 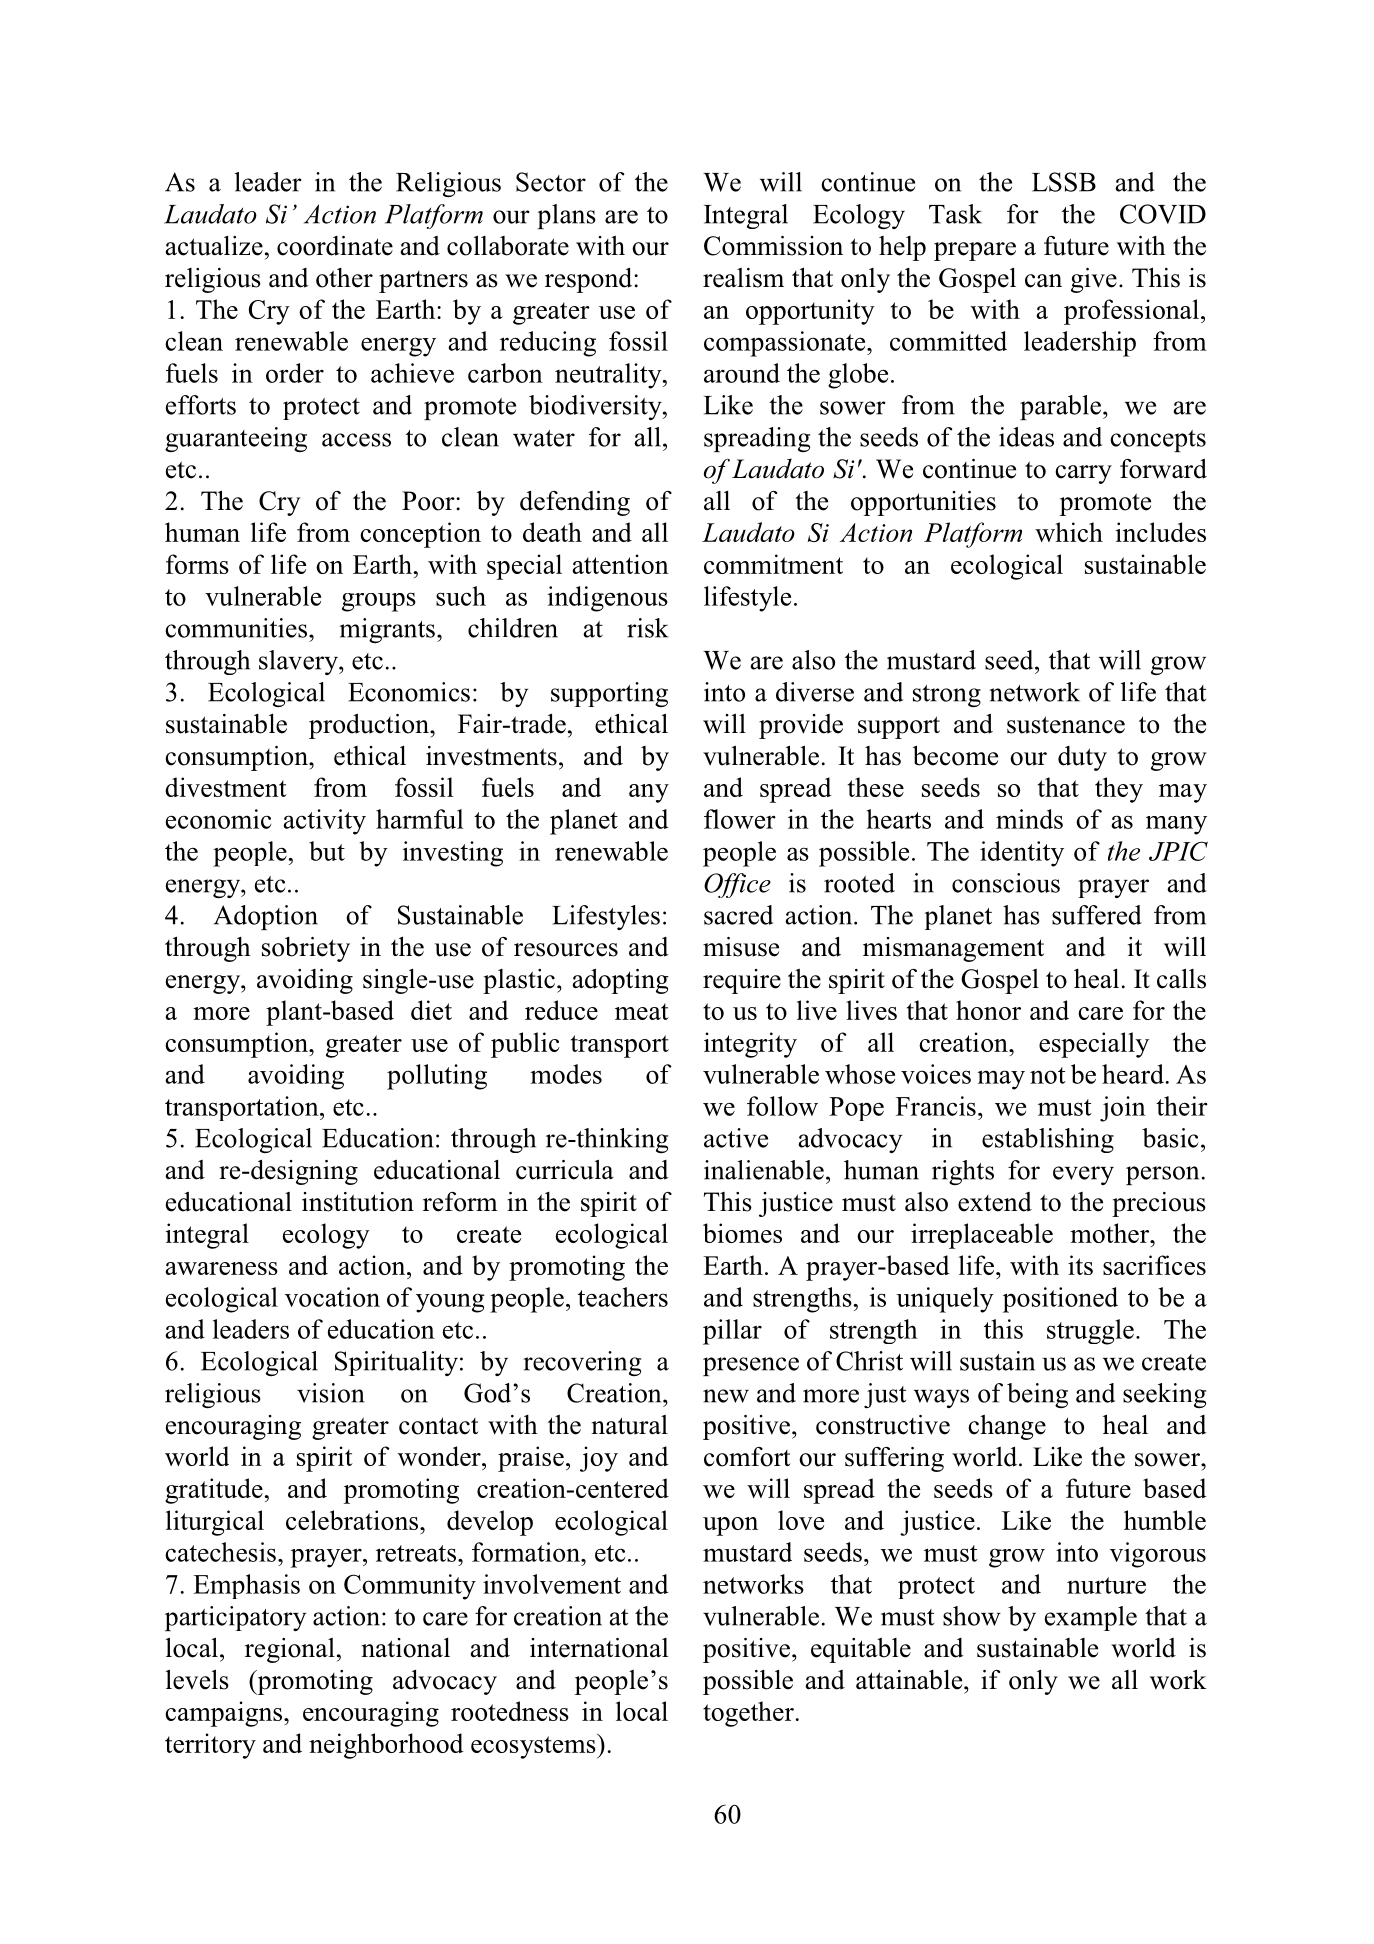 What do you see at coordinates (748, 1714) in the page?
I see `together` at bounding box center [748, 1714].
